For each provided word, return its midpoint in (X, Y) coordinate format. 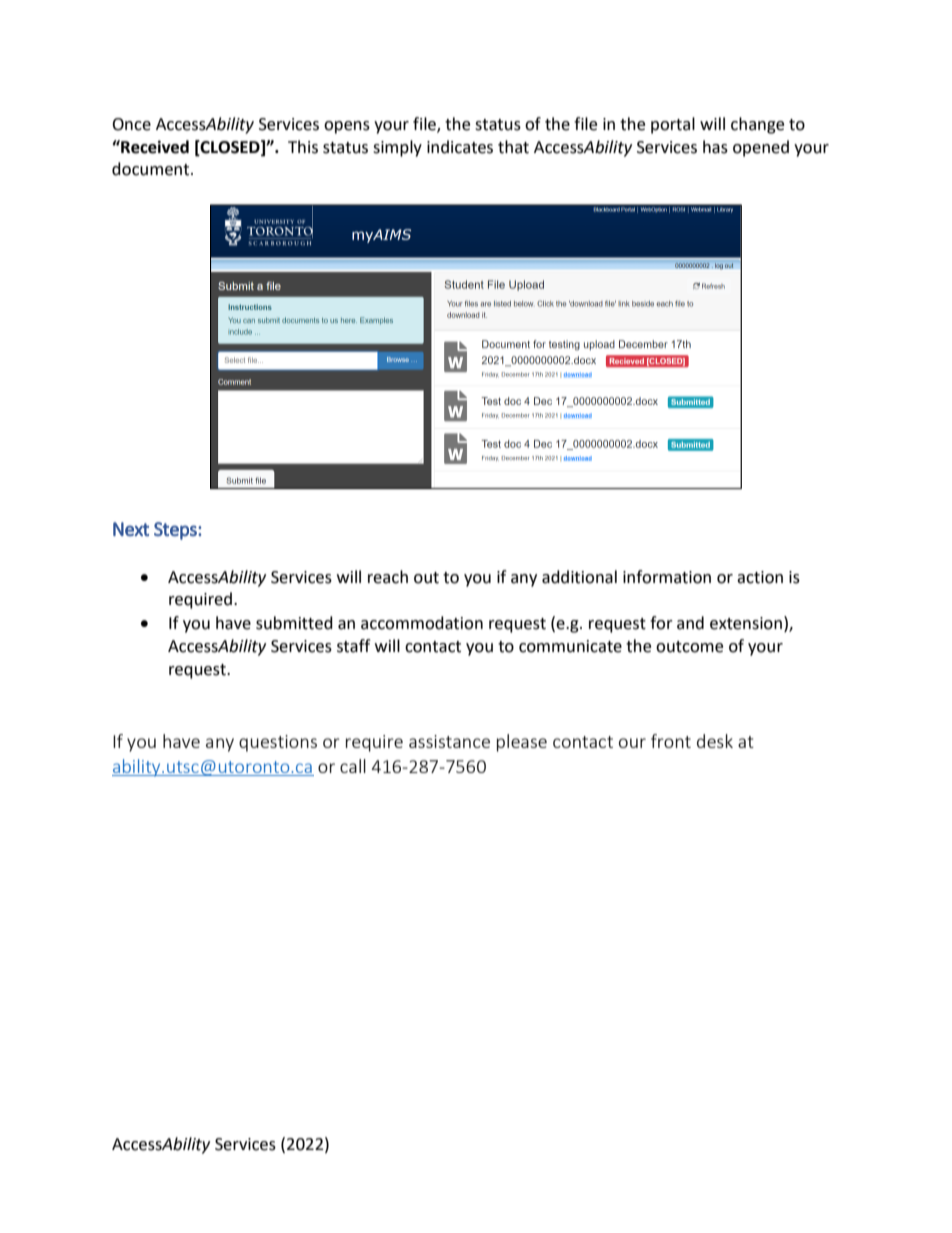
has (715, 147)
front (671, 741)
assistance (449, 741)
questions (278, 743)
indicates (460, 147)
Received (154, 147)
